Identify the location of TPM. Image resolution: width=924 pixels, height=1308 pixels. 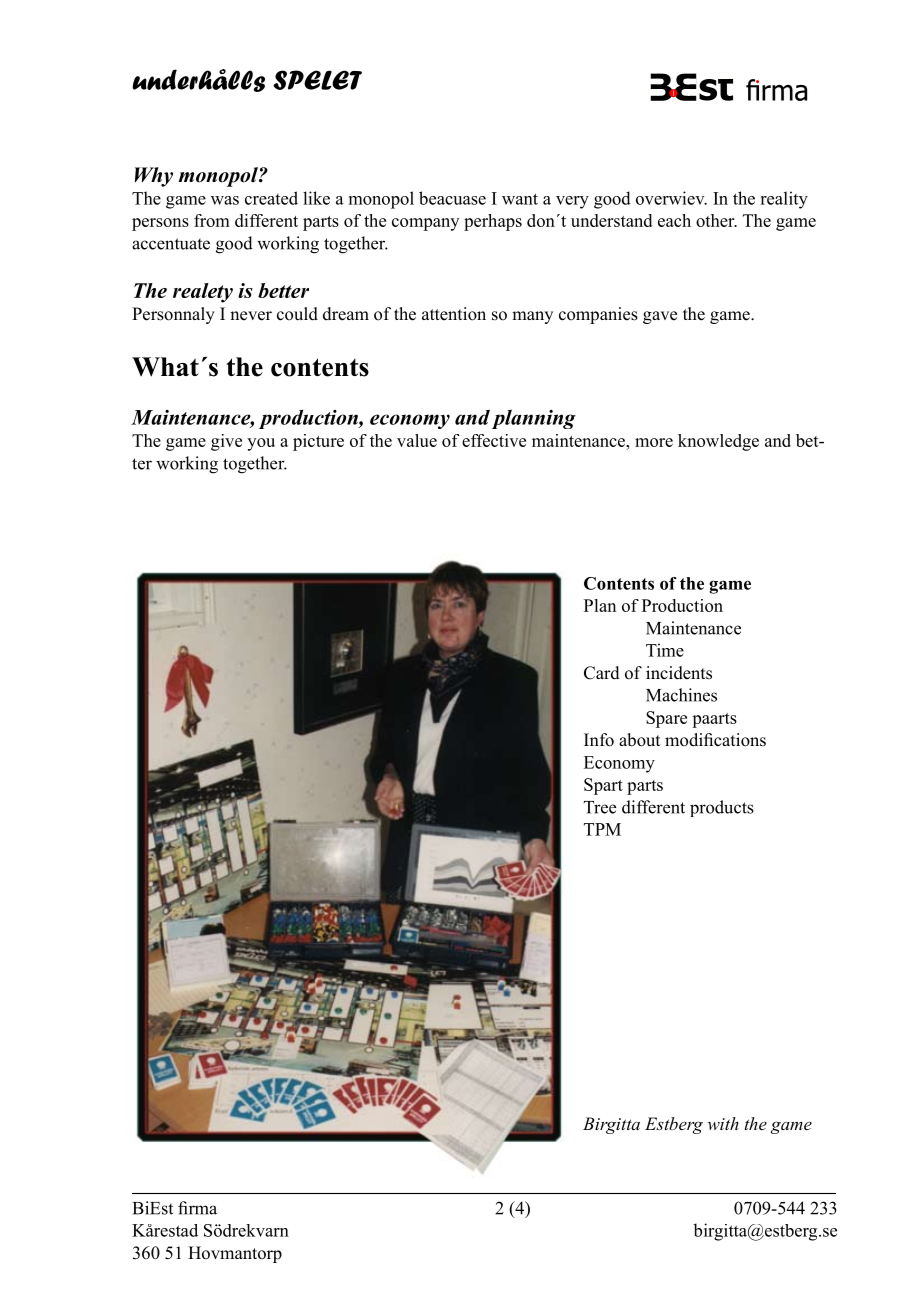
(602, 829).
